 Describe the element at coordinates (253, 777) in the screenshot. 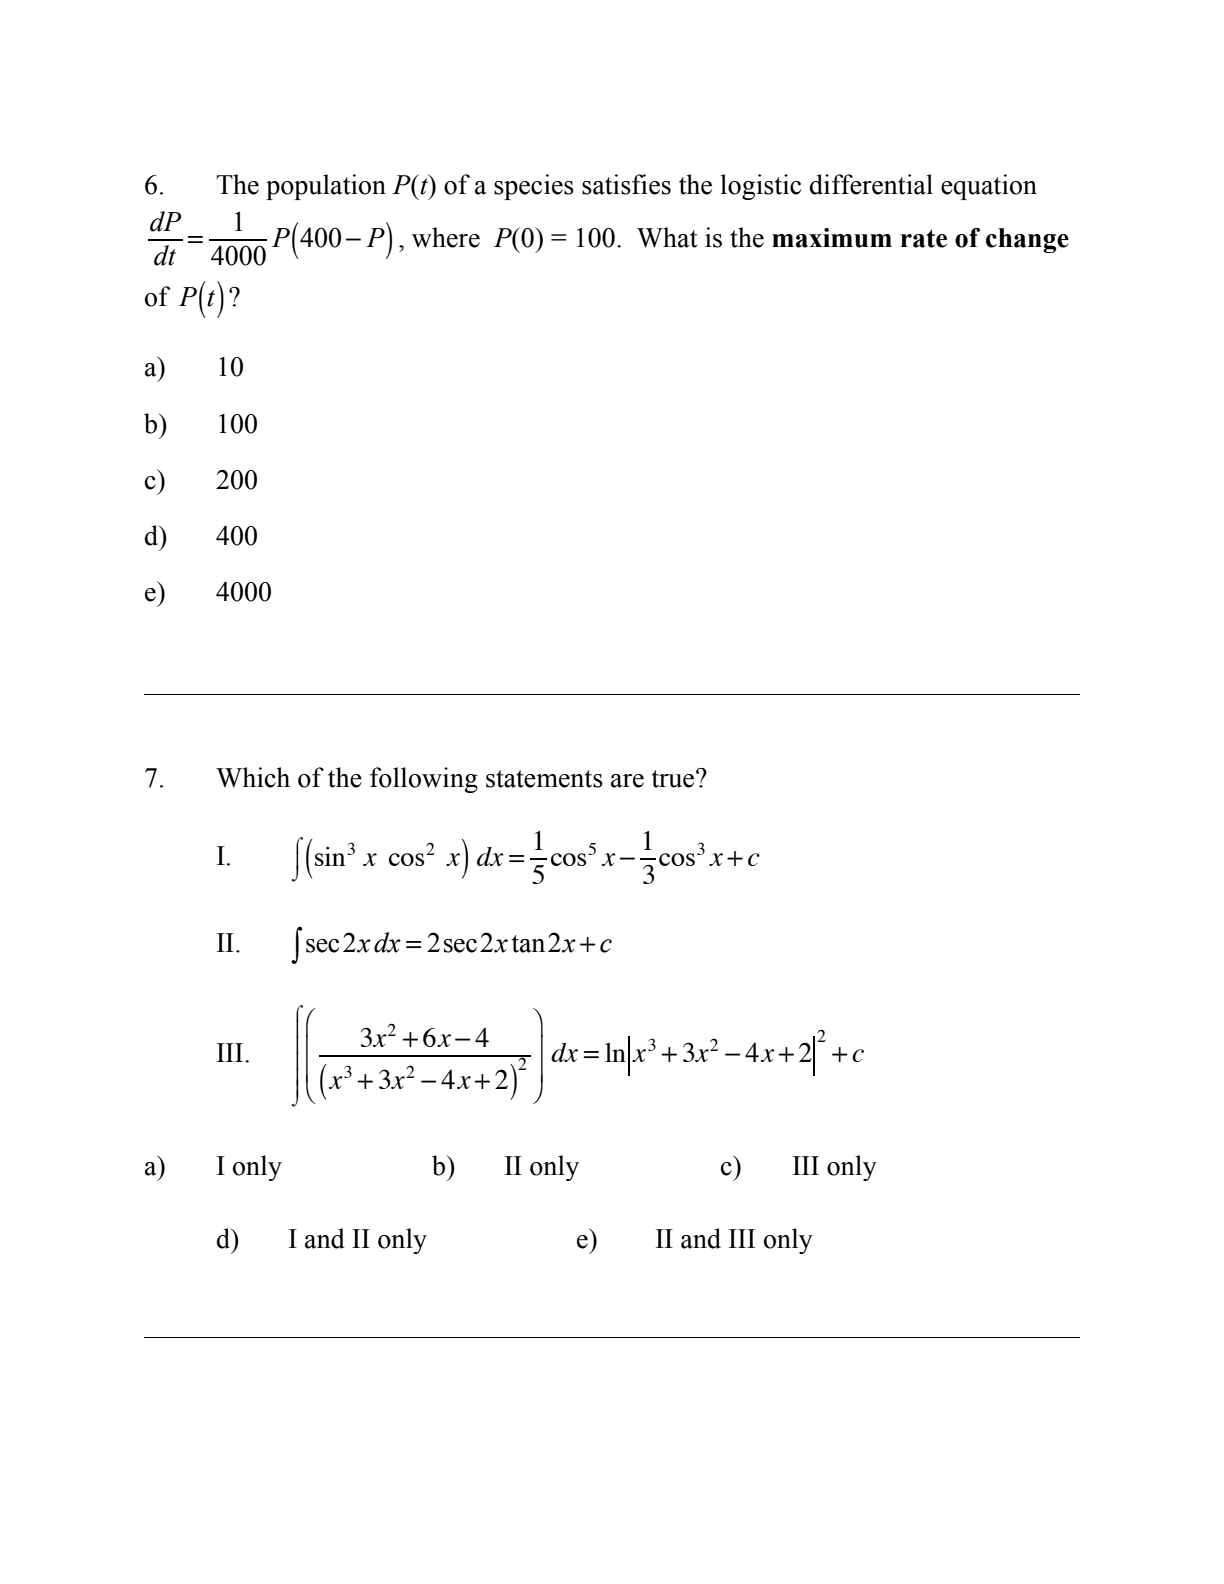

I see `Which` at that location.
